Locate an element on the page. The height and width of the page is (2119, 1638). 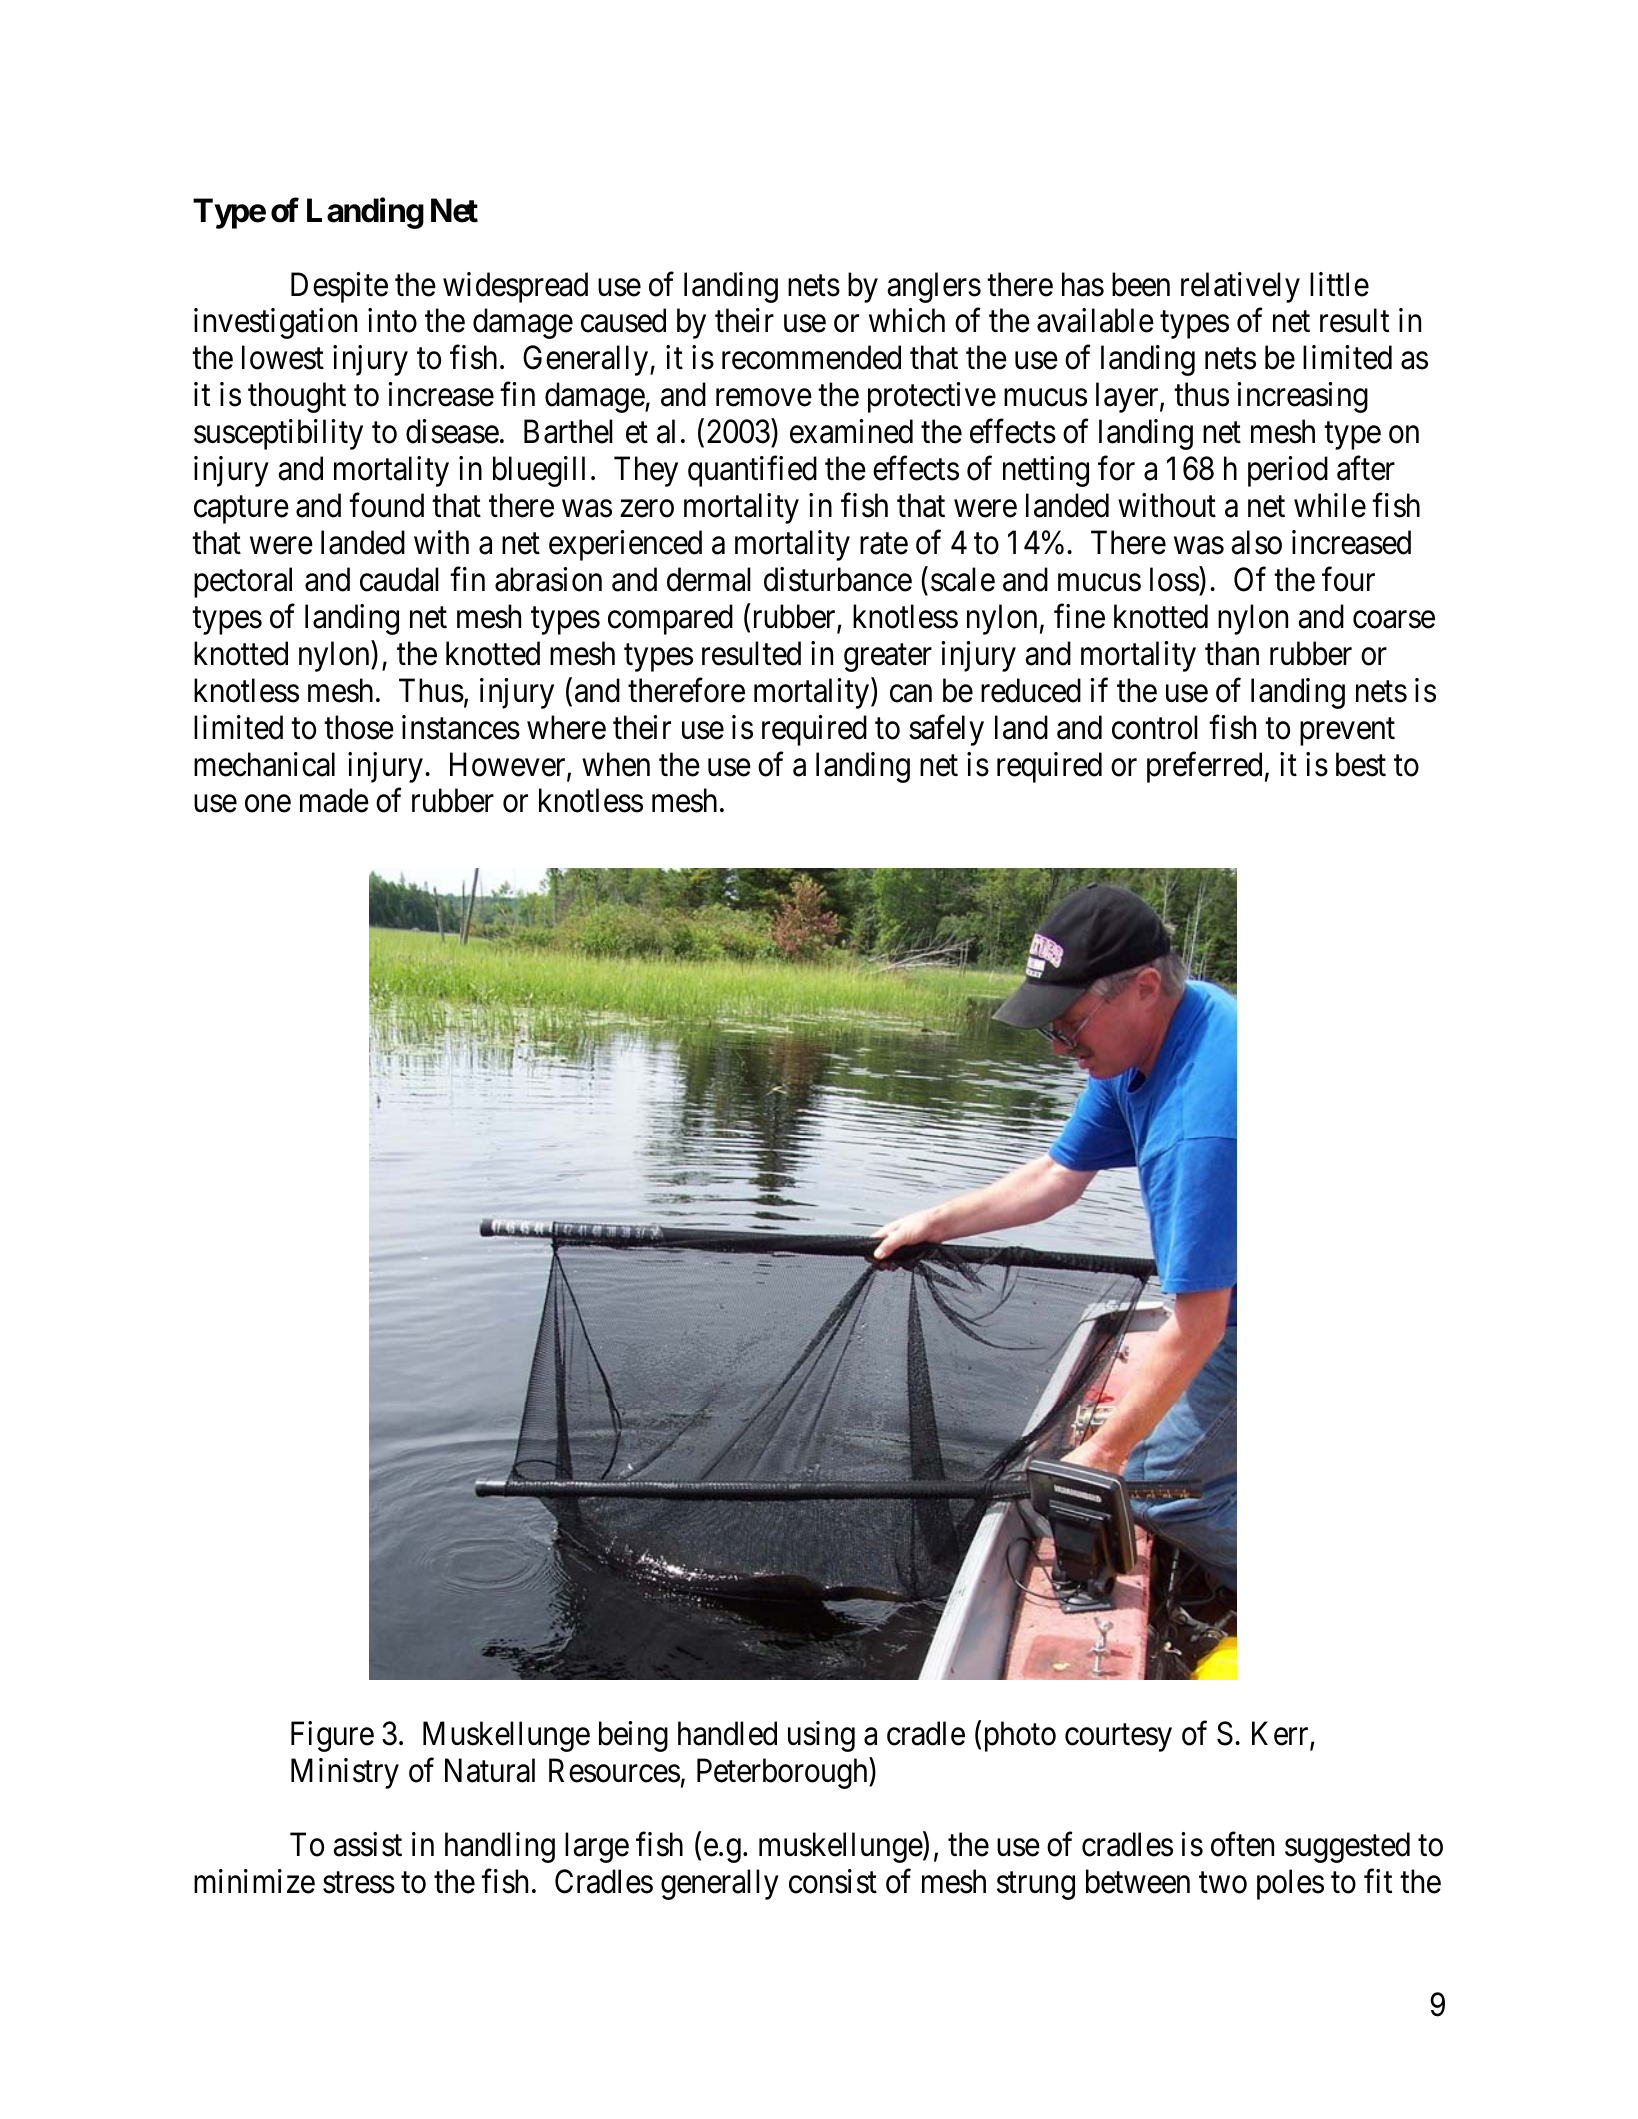
relatively is located at coordinates (1240, 287).
